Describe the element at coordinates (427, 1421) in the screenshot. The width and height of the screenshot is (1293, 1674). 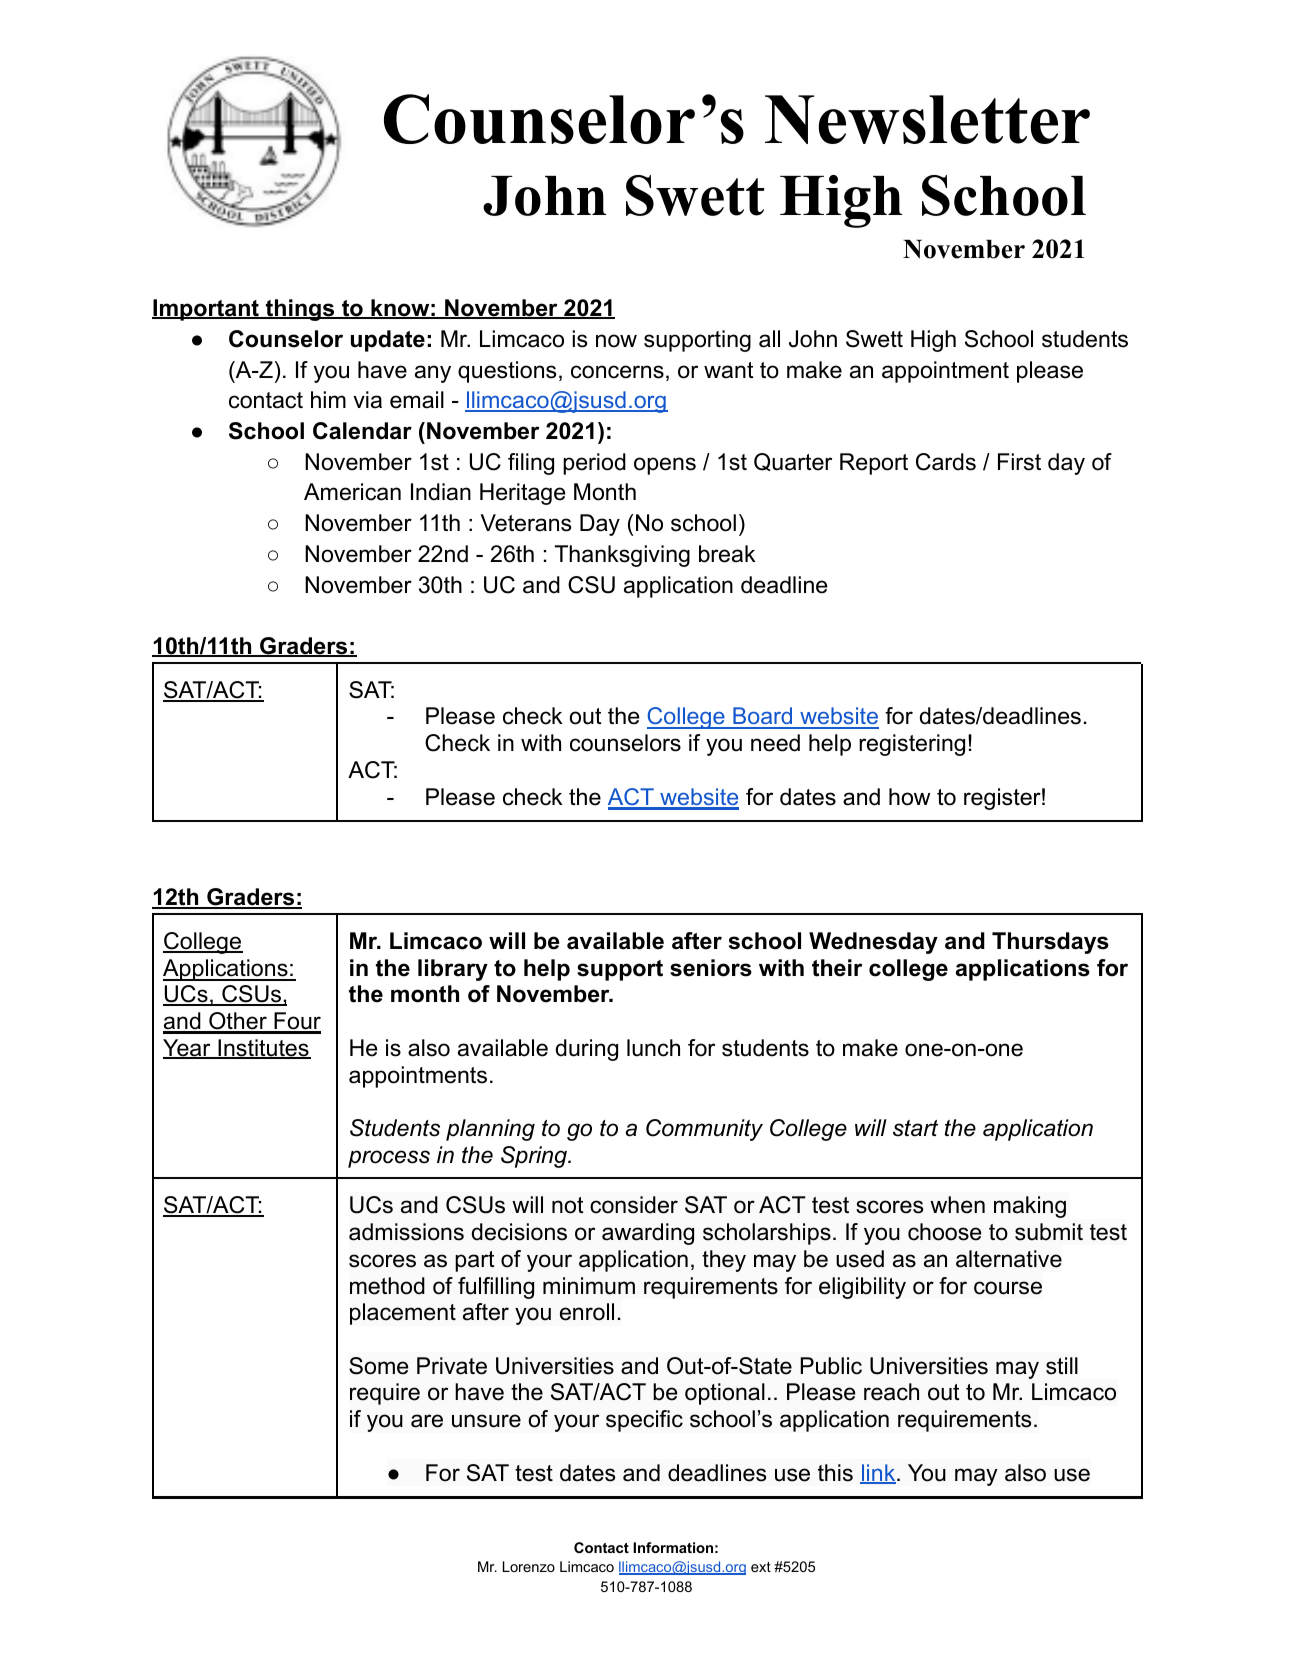
I see `are` at that location.
